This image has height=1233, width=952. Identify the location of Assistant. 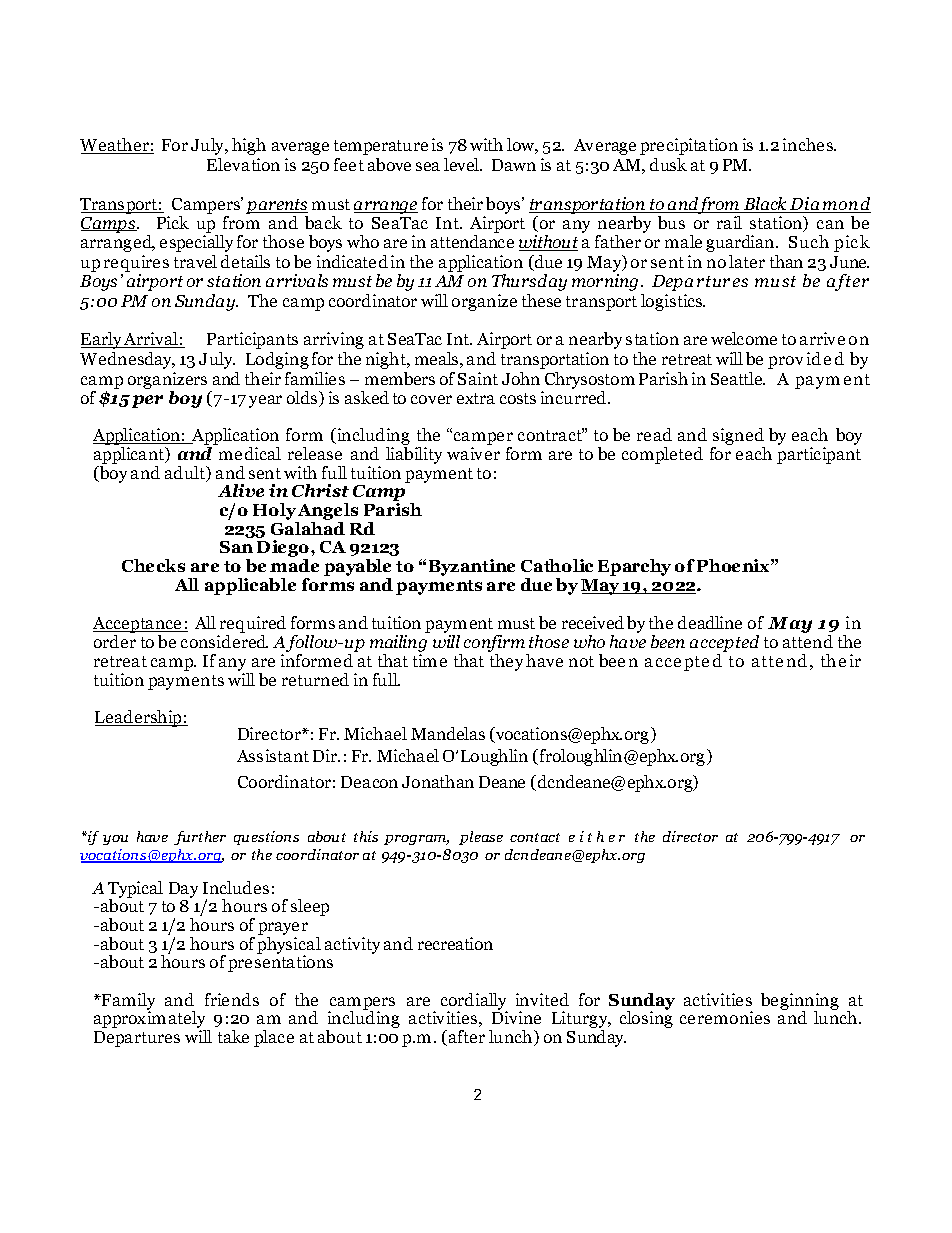
(273, 755).
